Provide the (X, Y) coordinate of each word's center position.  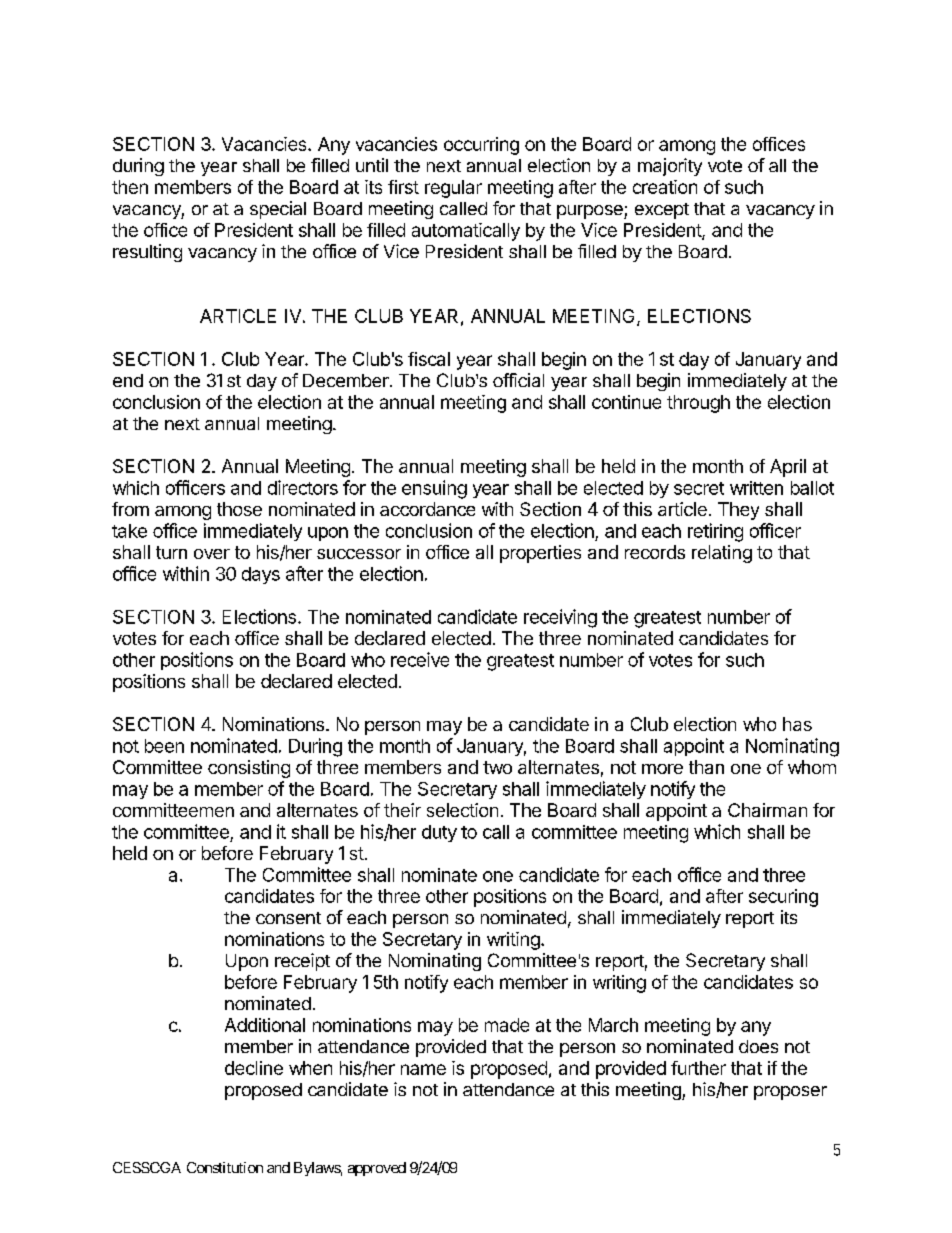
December (347, 380)
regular (453, 189)
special (278, 210)
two (497, 767)
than (706, 767)
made (507, 1025)
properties (540, 554)
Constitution (225, 1167)
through (698, 404)
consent (288, 918)
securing (783, 898)
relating (722, 554)
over (212, 554)
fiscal (429, 359)
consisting (249, 769)
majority (670, 167)
